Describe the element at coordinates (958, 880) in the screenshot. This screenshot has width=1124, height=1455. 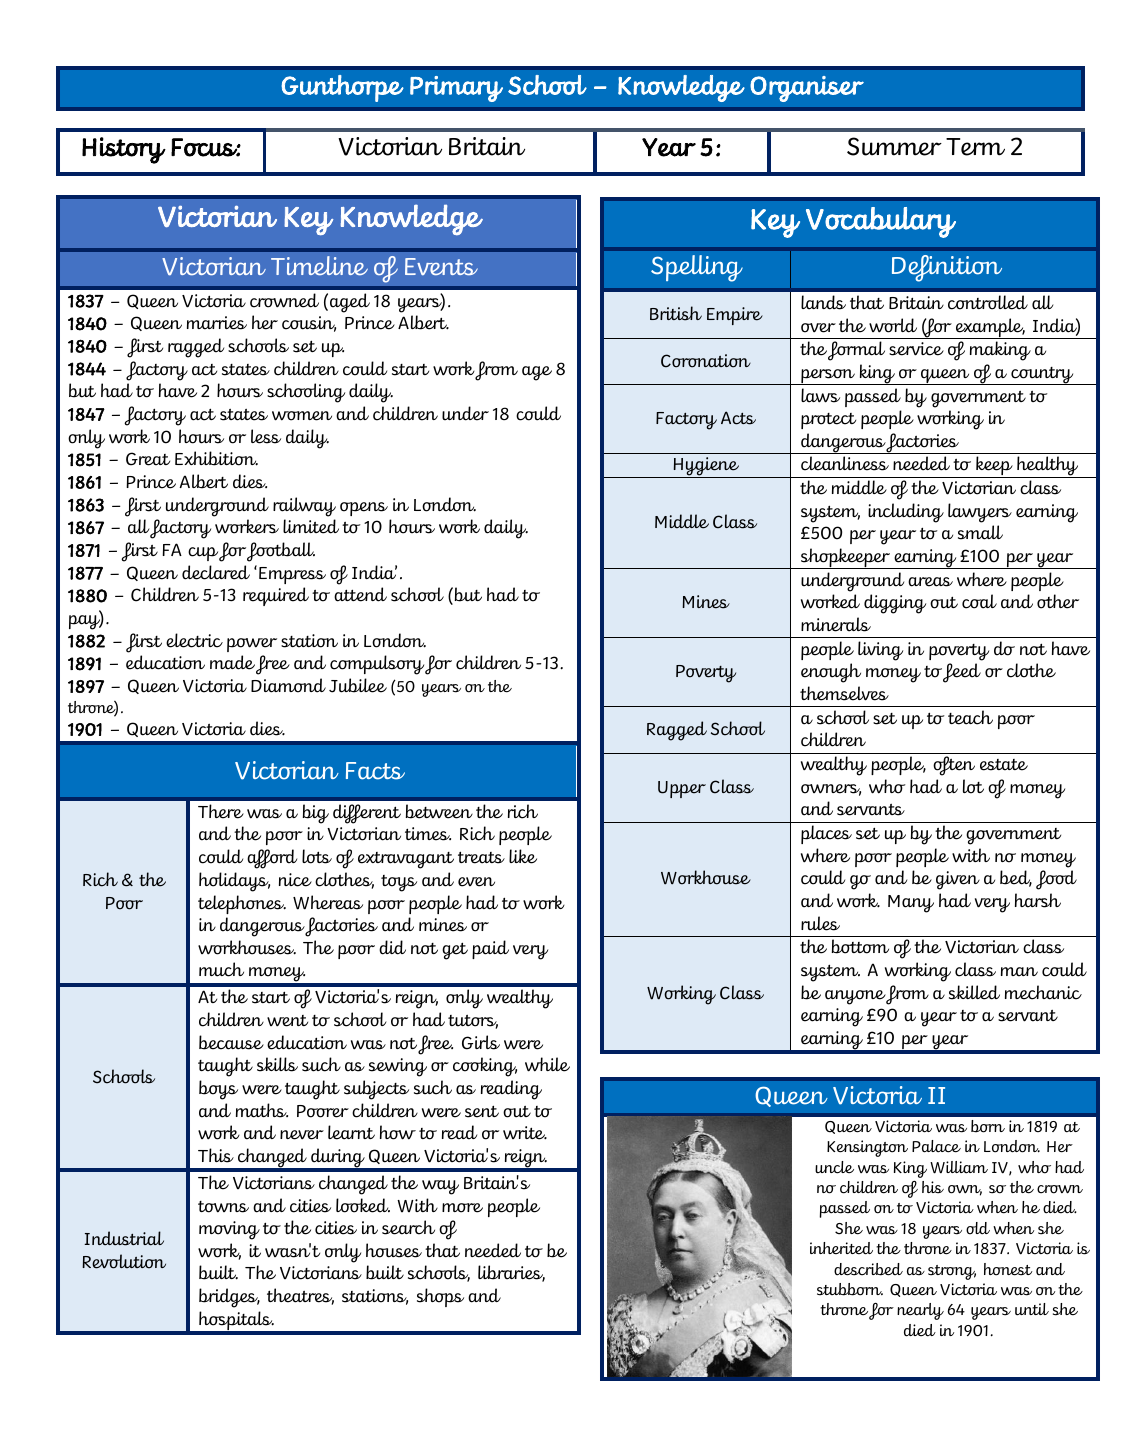
I see `given` at that location.
